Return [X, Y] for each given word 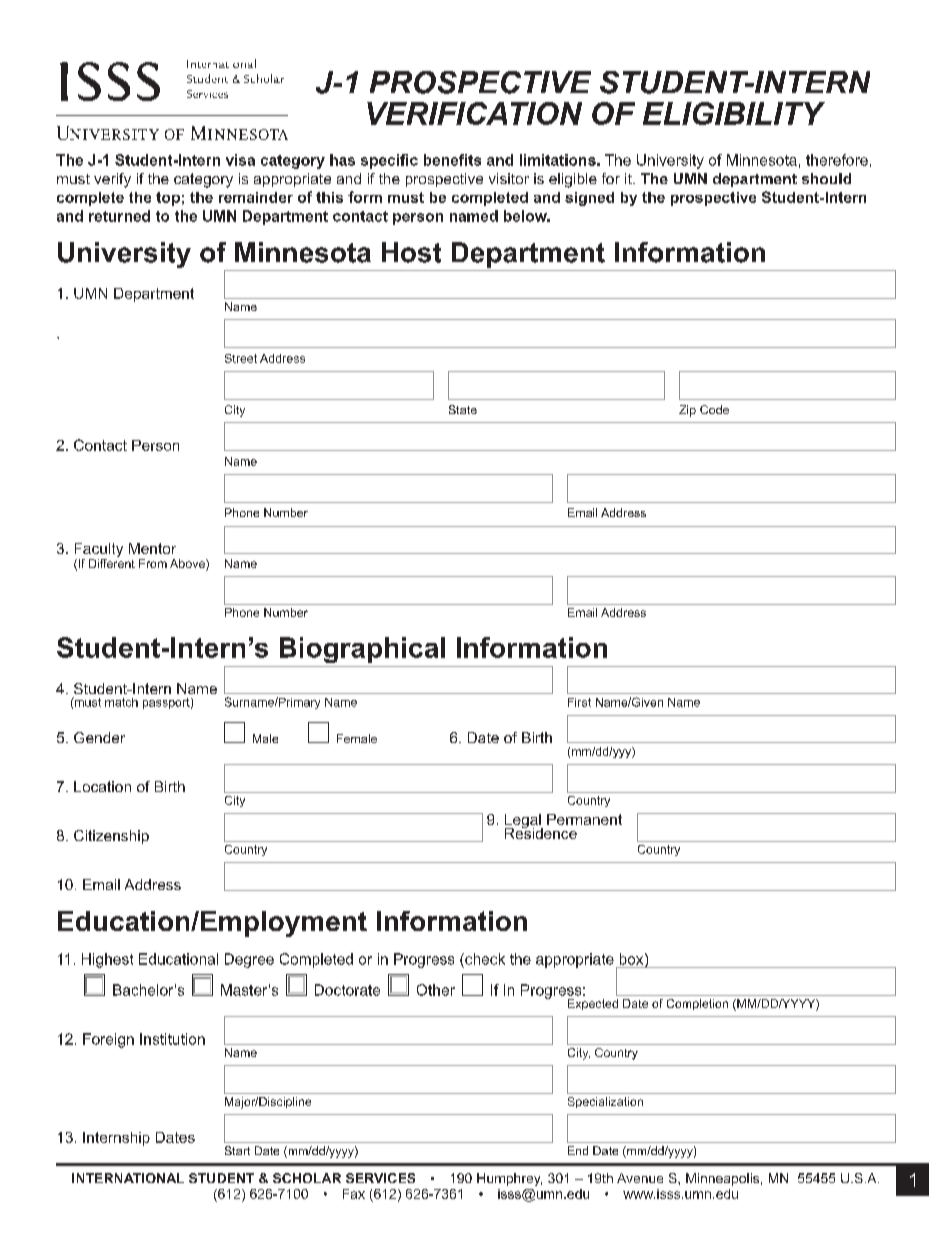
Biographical [362, 650]
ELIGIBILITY [734, 113]
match [121, 702]
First [579, 702]
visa [240, 160]
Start [237, 1150]
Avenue [640, 1178]
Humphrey [509, 1179]
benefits [452, 160]
